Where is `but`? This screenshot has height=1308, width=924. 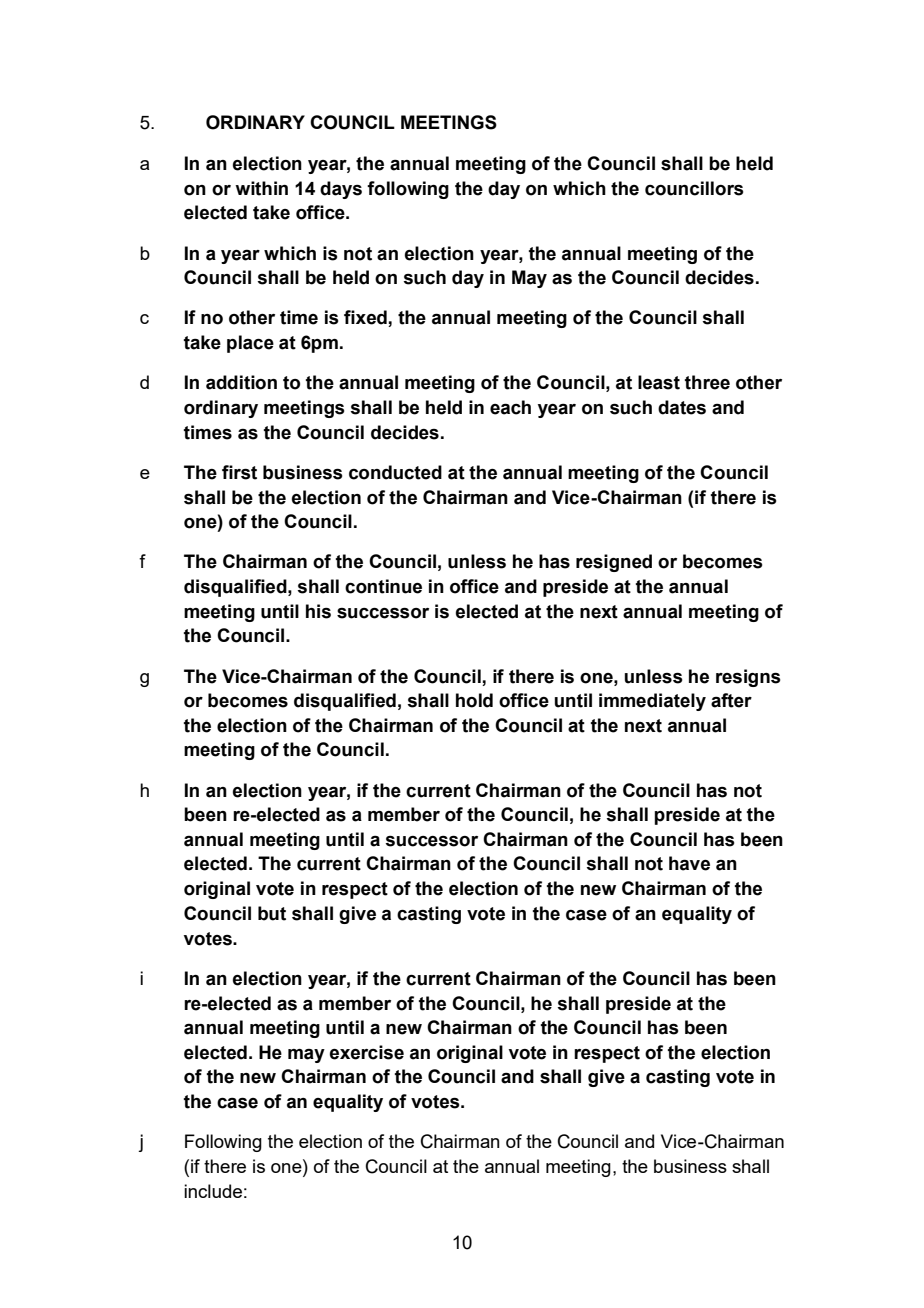 but is located at coordinates (272, 913).
